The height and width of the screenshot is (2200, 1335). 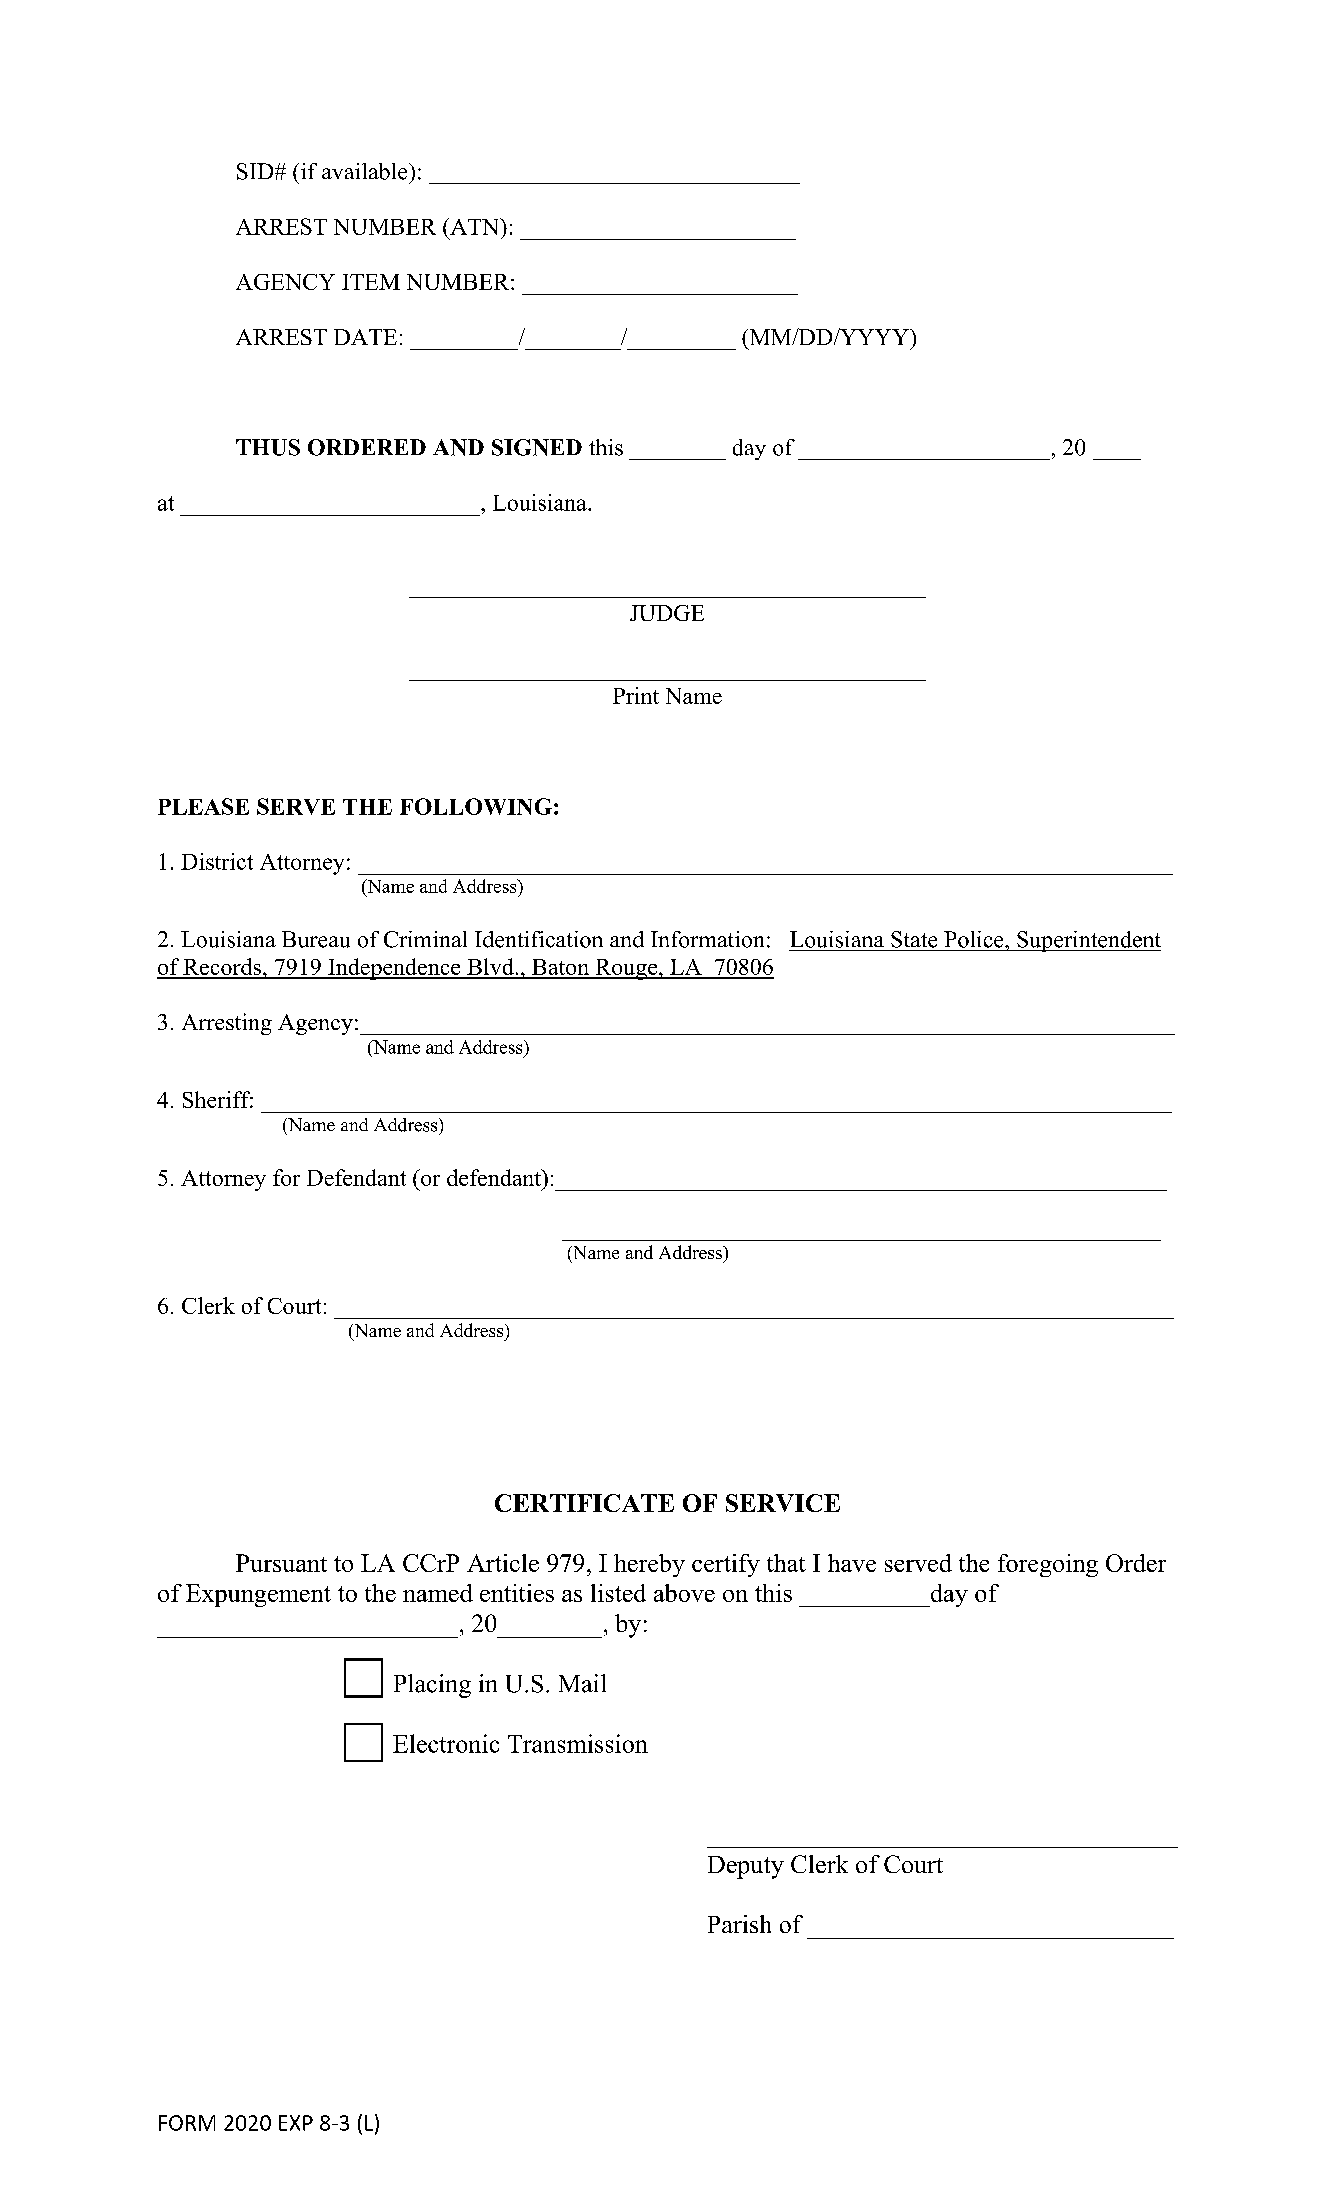 I want to click on Police, so click(x=975, y=939).
